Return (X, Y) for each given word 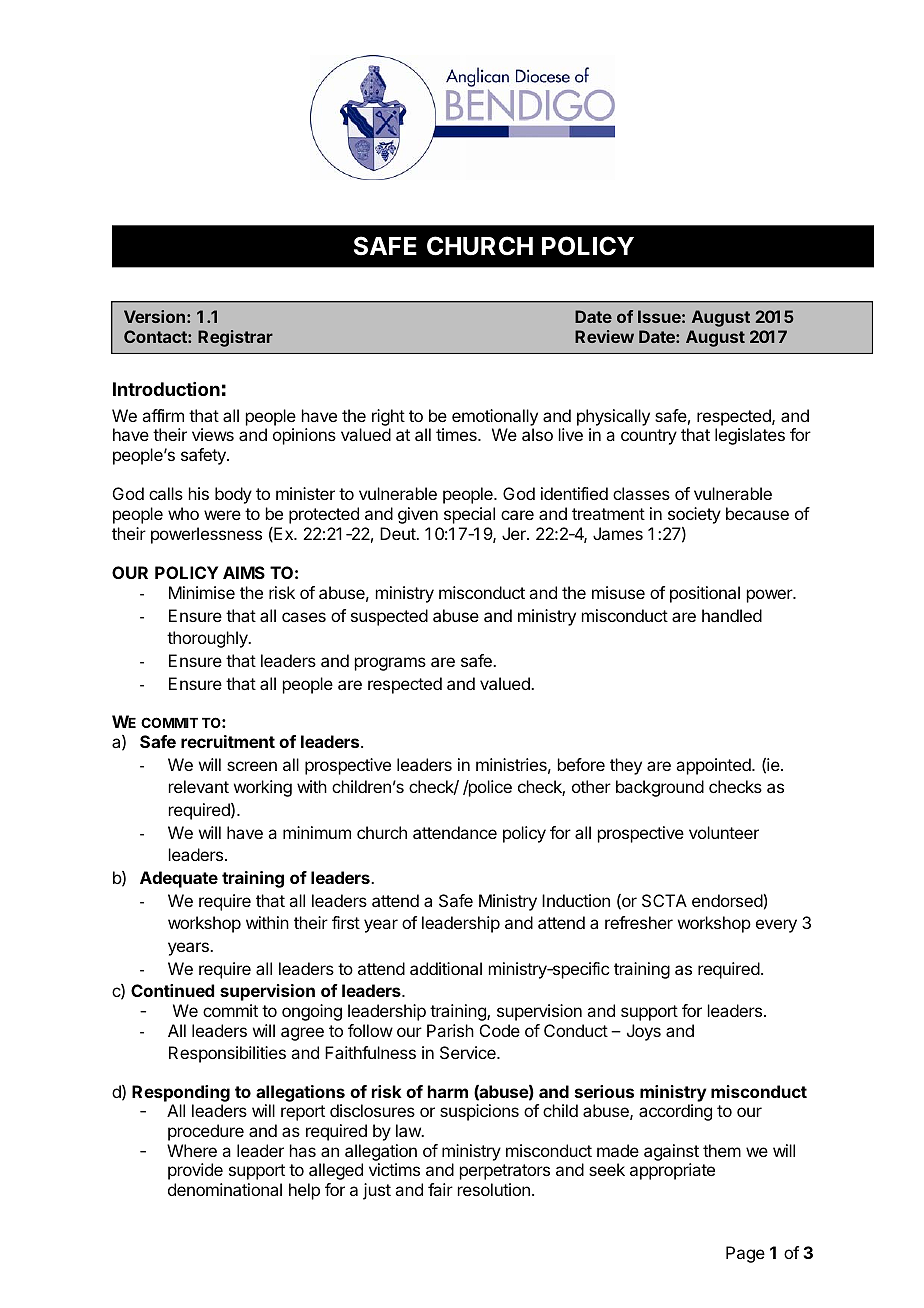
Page (745, 1254)
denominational (225, 1189)
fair (440, 1189)
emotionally (495, 417)
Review (604, 336)
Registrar (235, 338)
